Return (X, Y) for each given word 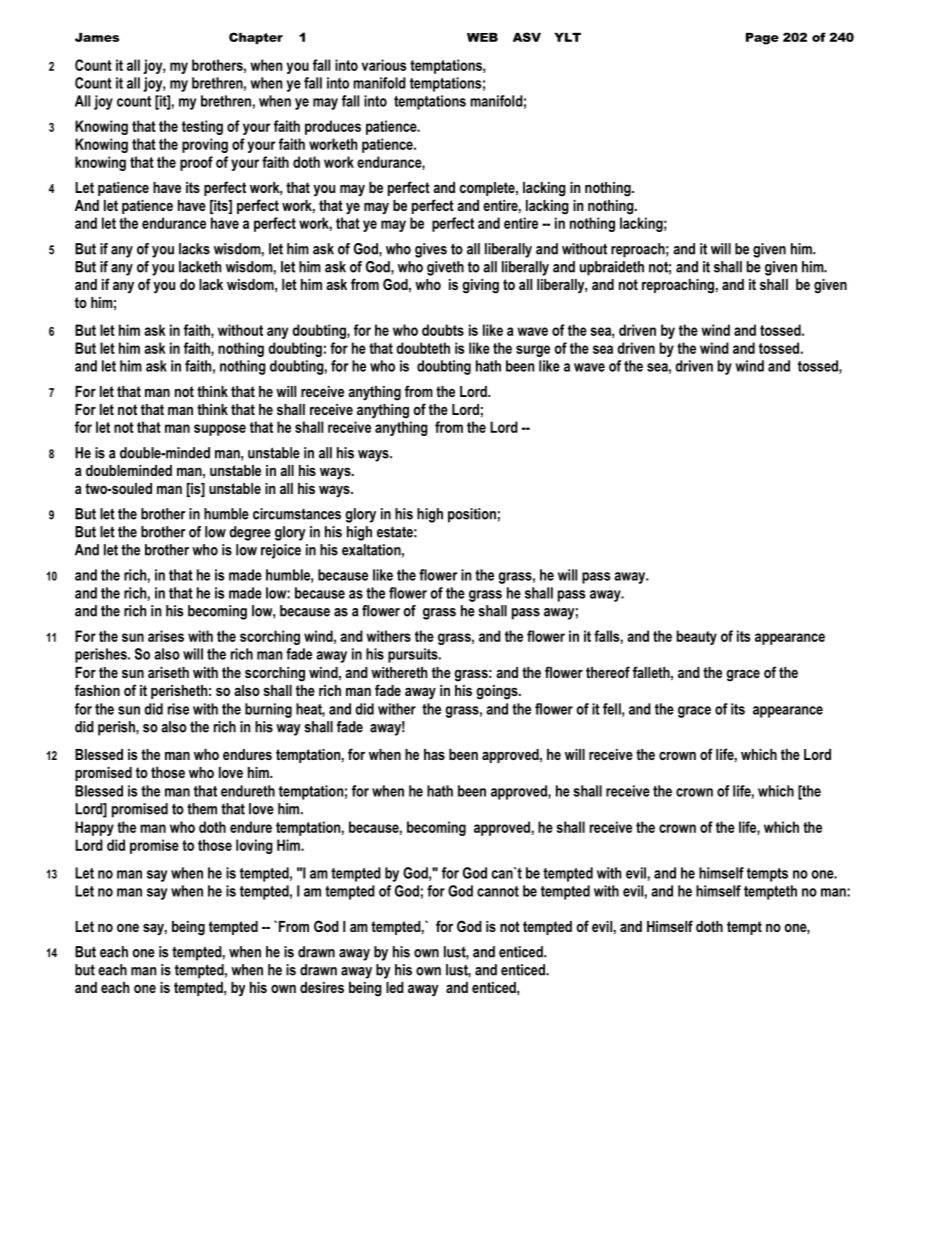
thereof (608, 672)
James (97, 37)
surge (533, 351)
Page (762, 39)
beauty (697, 637)
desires (322, 987)
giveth (445, 268)
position (472, 515)
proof (196, 163)
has (434, 754)
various (384, 65)
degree (250, 533)
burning (268, 710)
